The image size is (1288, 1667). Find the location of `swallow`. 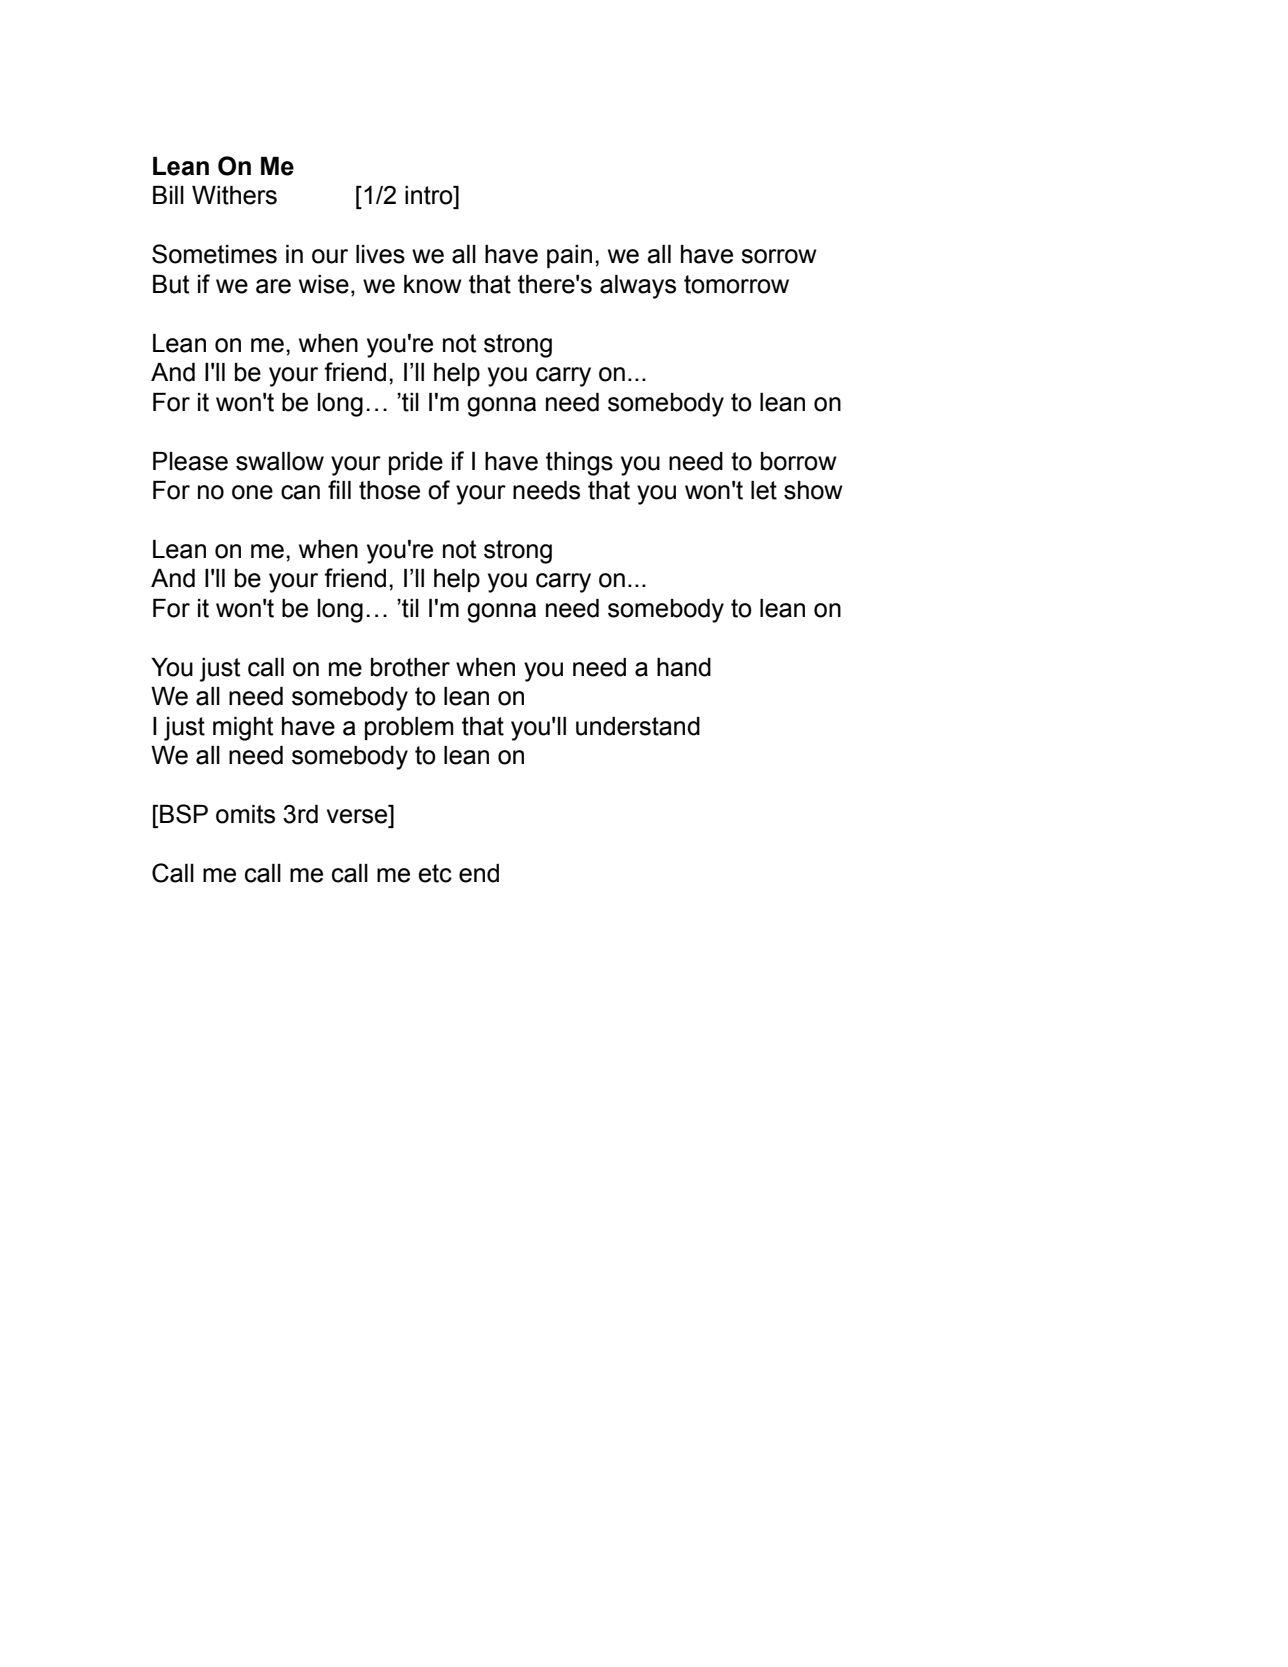

swallow is located at coordinates (280, 461).
